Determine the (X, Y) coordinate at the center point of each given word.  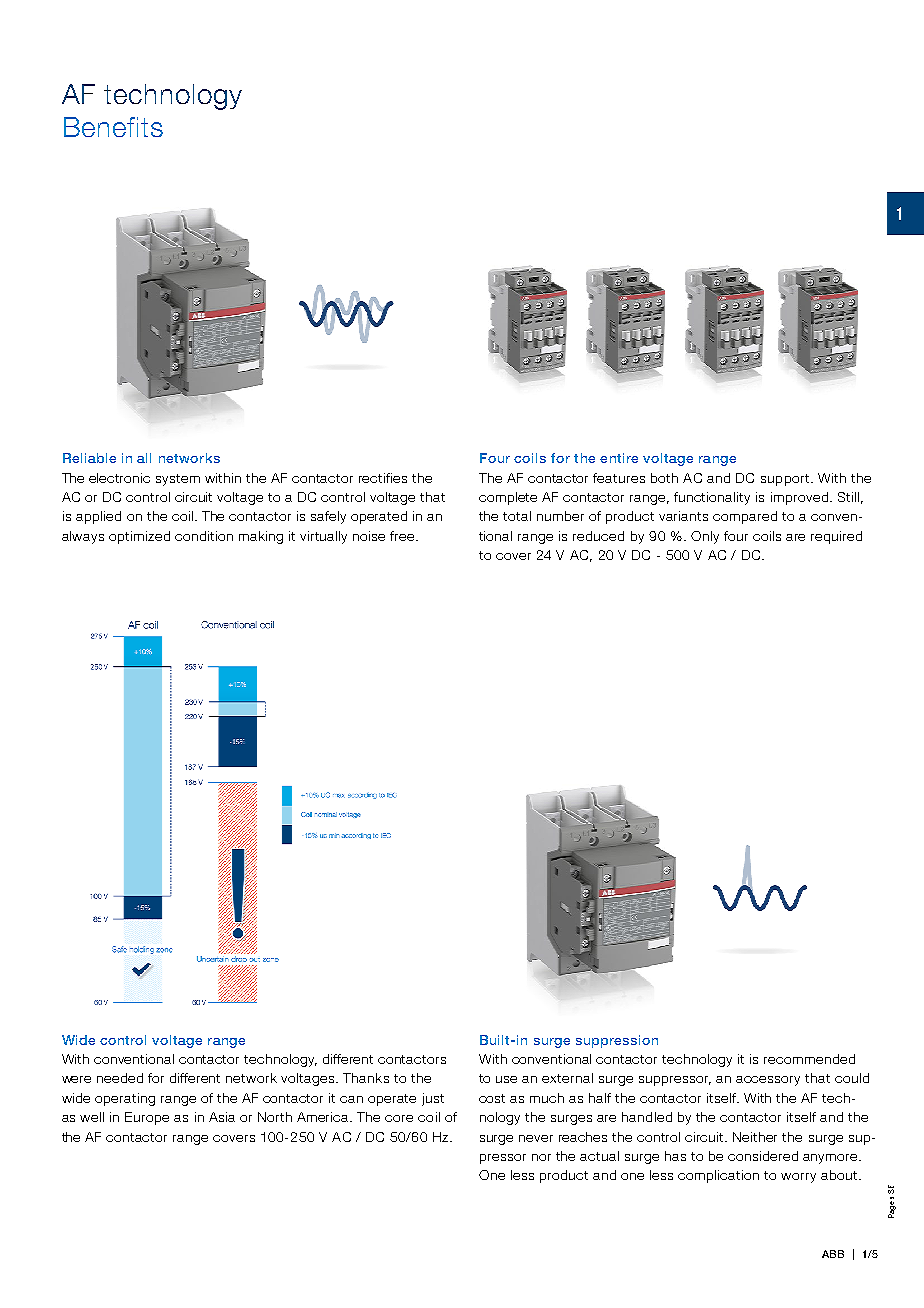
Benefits (113, 127)
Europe (147, 1118)
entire (619, 458)
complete (508, 498)
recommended (809, 1059)
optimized (139, 537)
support (785, 480)
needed (120, 1078)
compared (745, 517)
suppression (617, 1041)
